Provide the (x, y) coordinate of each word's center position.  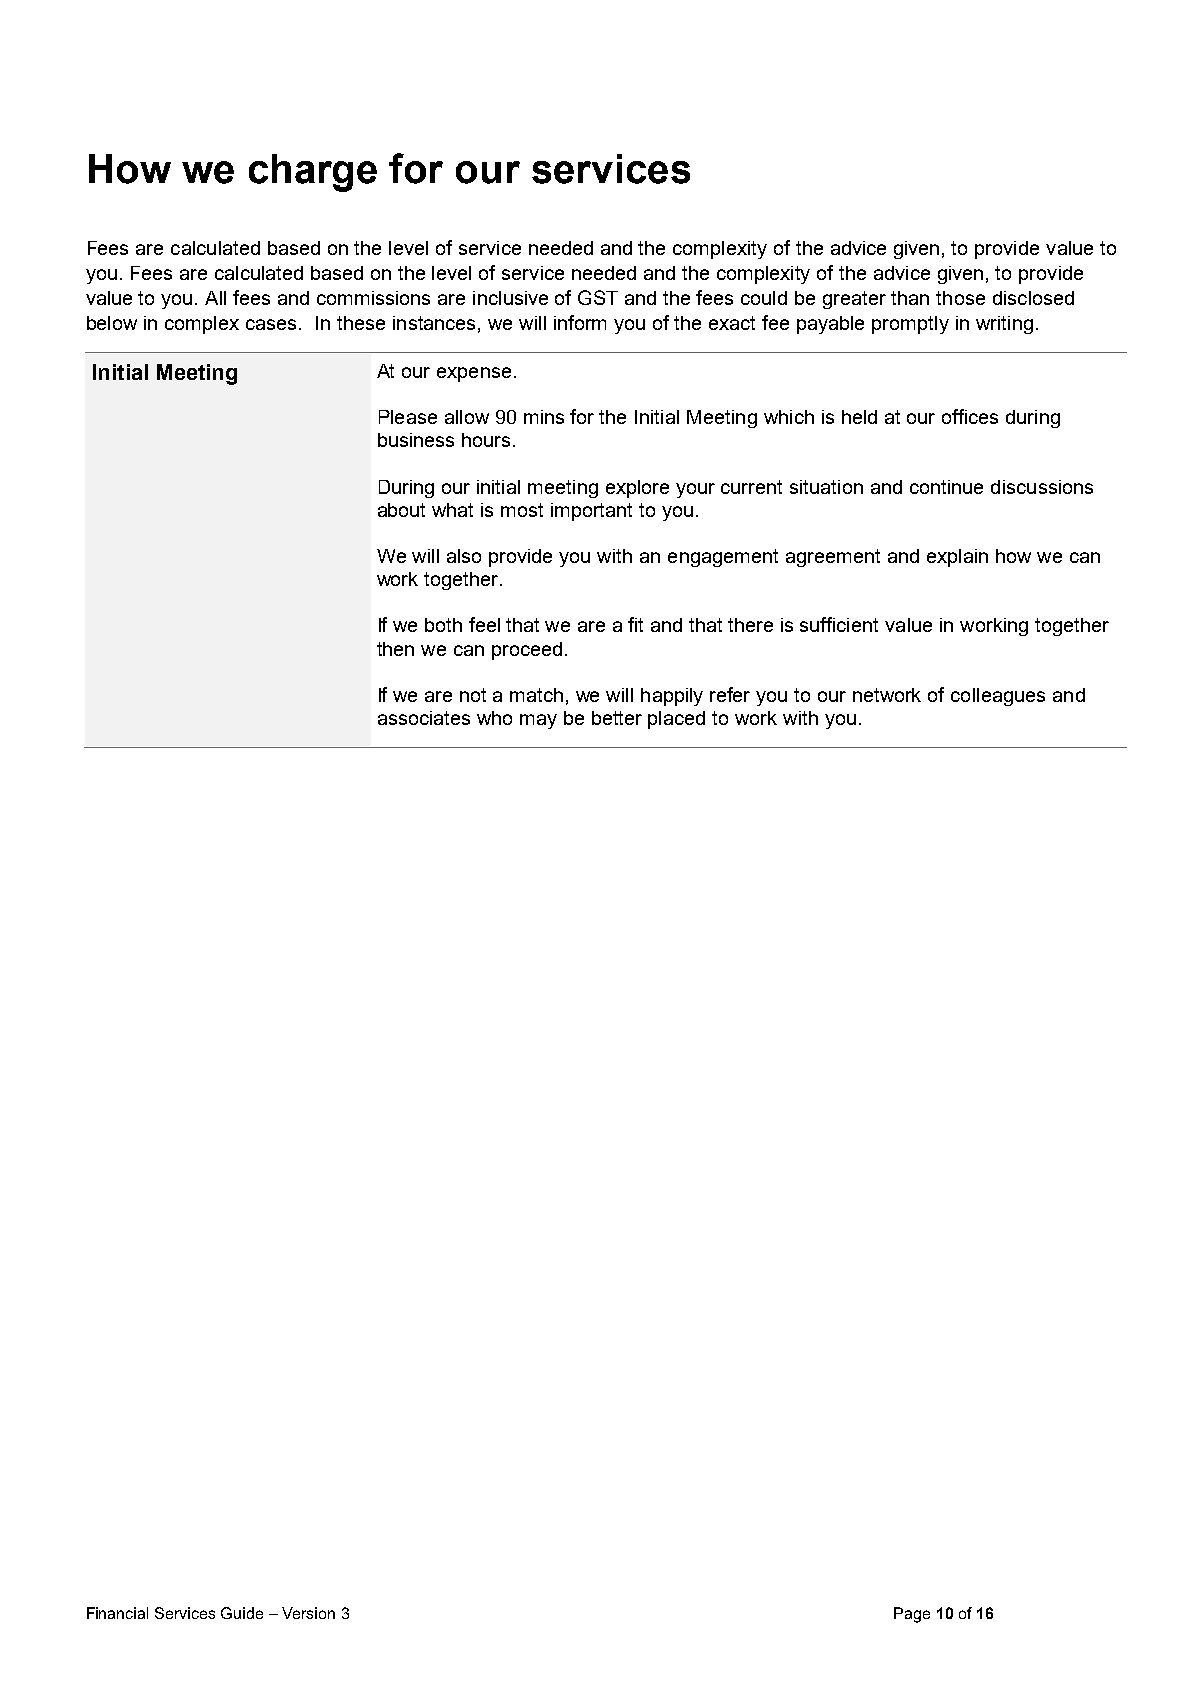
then (395, 649)
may (538, 721)
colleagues (998, 697)
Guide (242, 1613)
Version (308, 1613)
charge (313, 173)
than (910, 298)
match (536, 695)
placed (676, 720)
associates (424, 718)
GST (598, 297)
